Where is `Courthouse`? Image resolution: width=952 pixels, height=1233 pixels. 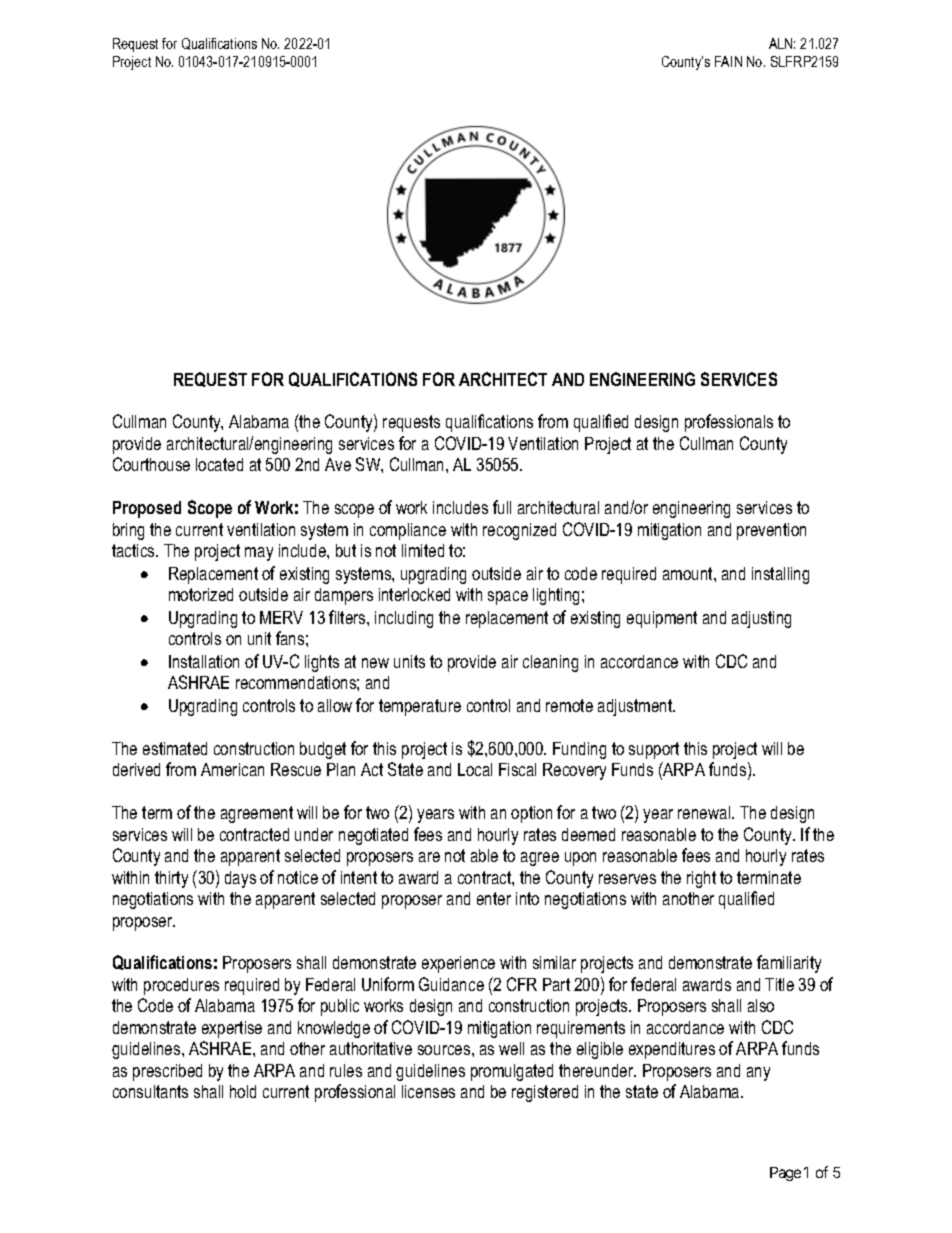 Courthouse is located at coordinates (151, 464).
